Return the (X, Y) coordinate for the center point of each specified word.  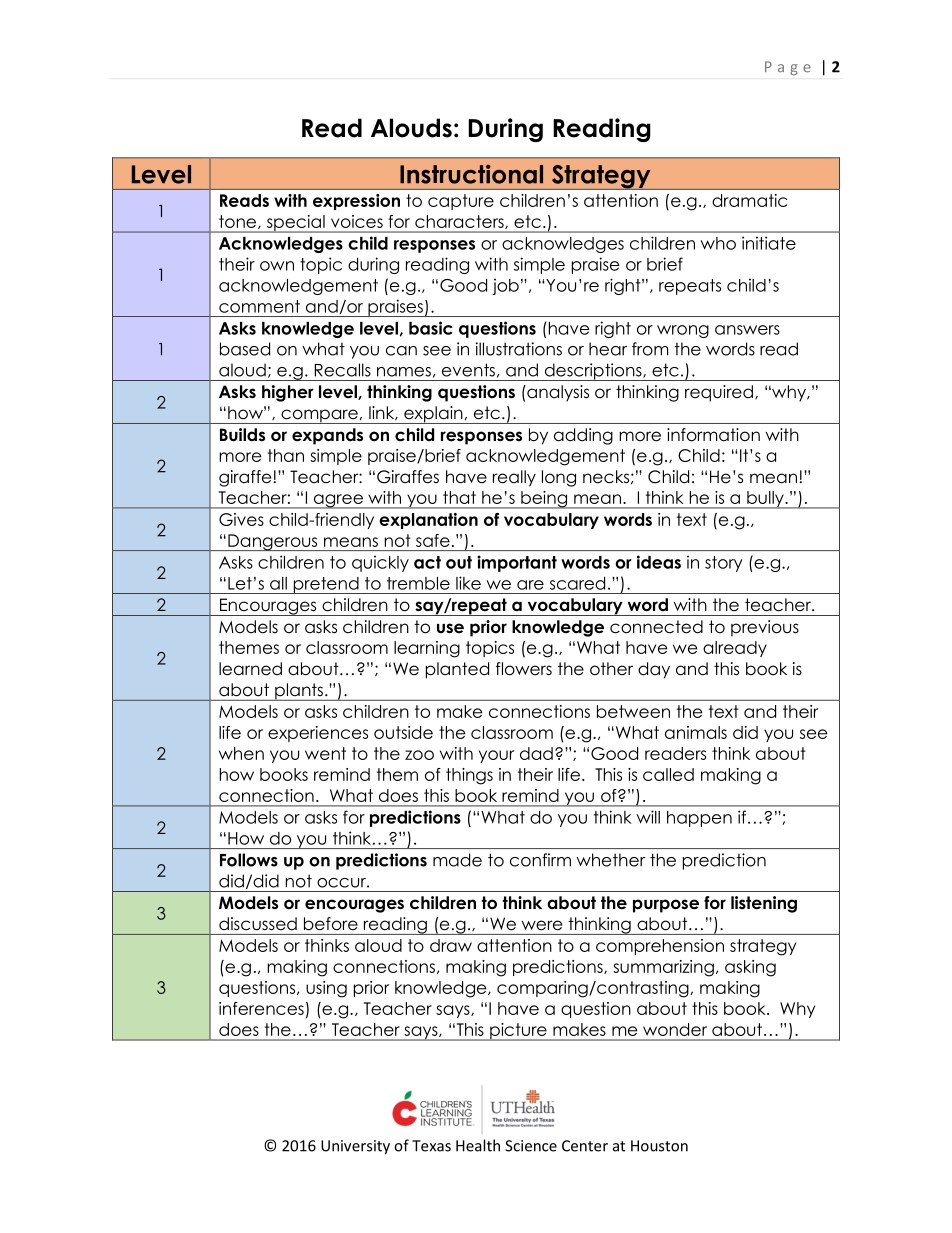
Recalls (343, 370)
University (355, 1147)
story (724, 564)
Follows (249, 860)
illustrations (519, 349)
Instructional (471, 174)
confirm (540, 860)
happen (699, 819)
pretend (326, 585)
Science (531, 1146)
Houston (659, 1146)
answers (747, 330)
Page (788, 68)
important (517, 563)
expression (356, 202)
